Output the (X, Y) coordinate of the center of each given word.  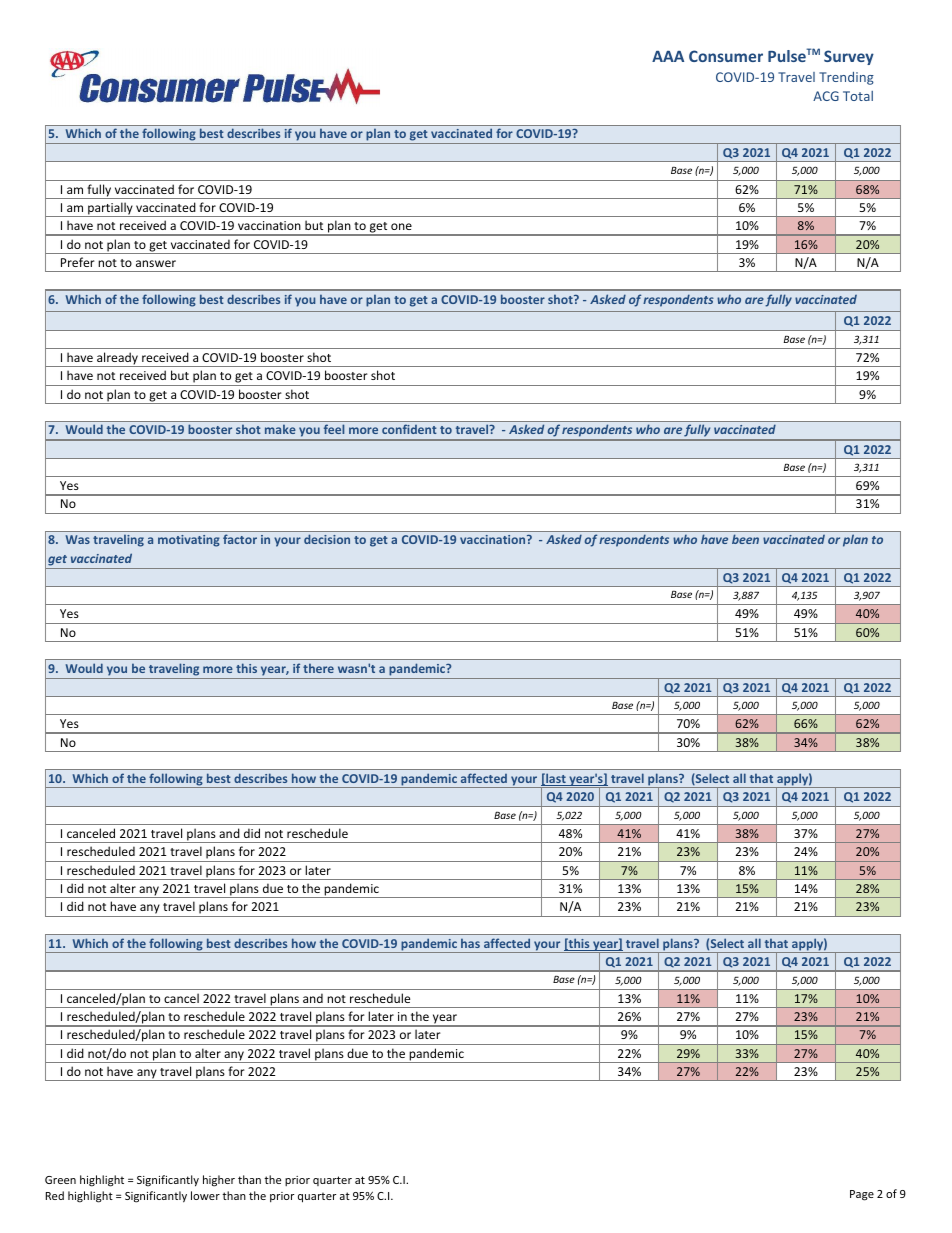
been (745, 539)
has (470, 943)
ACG (826, 96)
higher (219, 1181)
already (117, 359)
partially (110, 209)
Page (862, 1195)
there (318, 668)
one (401, 226)
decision (327, 539)
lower (205, 1195)
